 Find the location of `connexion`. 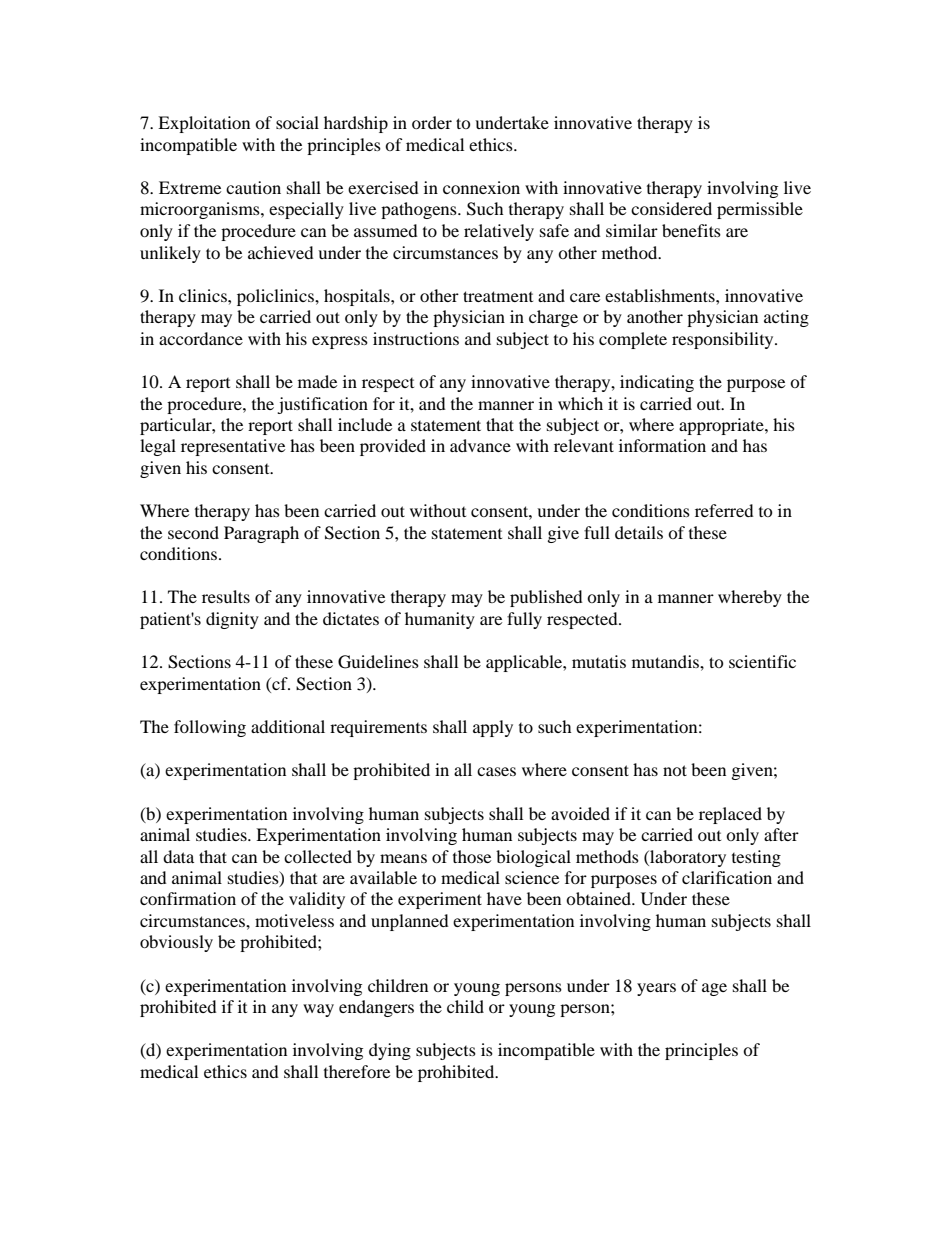

connexion is located at coordinates (481, 187).
